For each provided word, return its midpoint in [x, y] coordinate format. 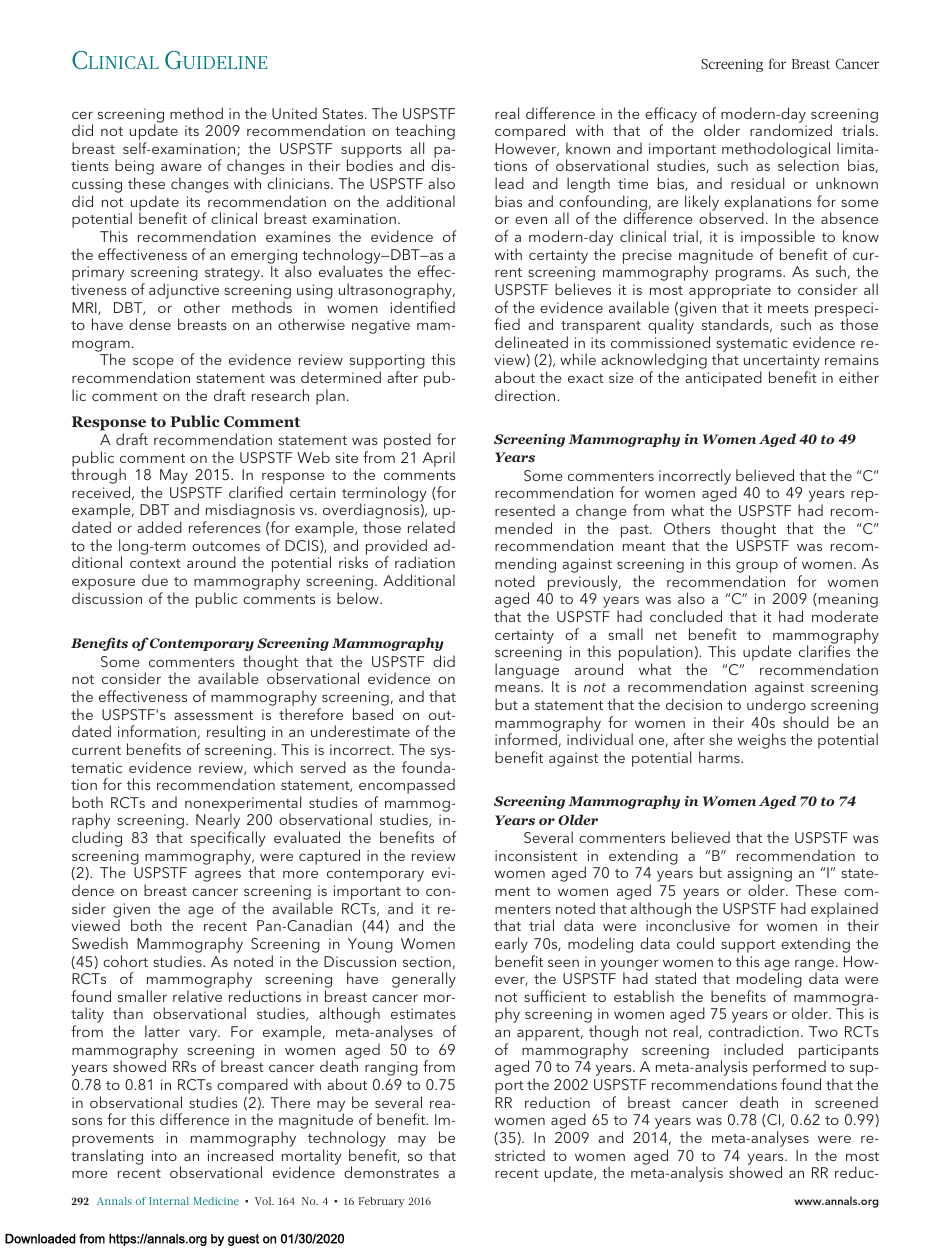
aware [181, 167]
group [757, 568]
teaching [425, 133]
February [381, 1202]
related [431, 527]
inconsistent [536, 855]
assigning [759, 876]
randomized [791, 130]
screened [846, 1102]
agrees [218, 876]
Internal [169, 1201]
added [159, 527]
